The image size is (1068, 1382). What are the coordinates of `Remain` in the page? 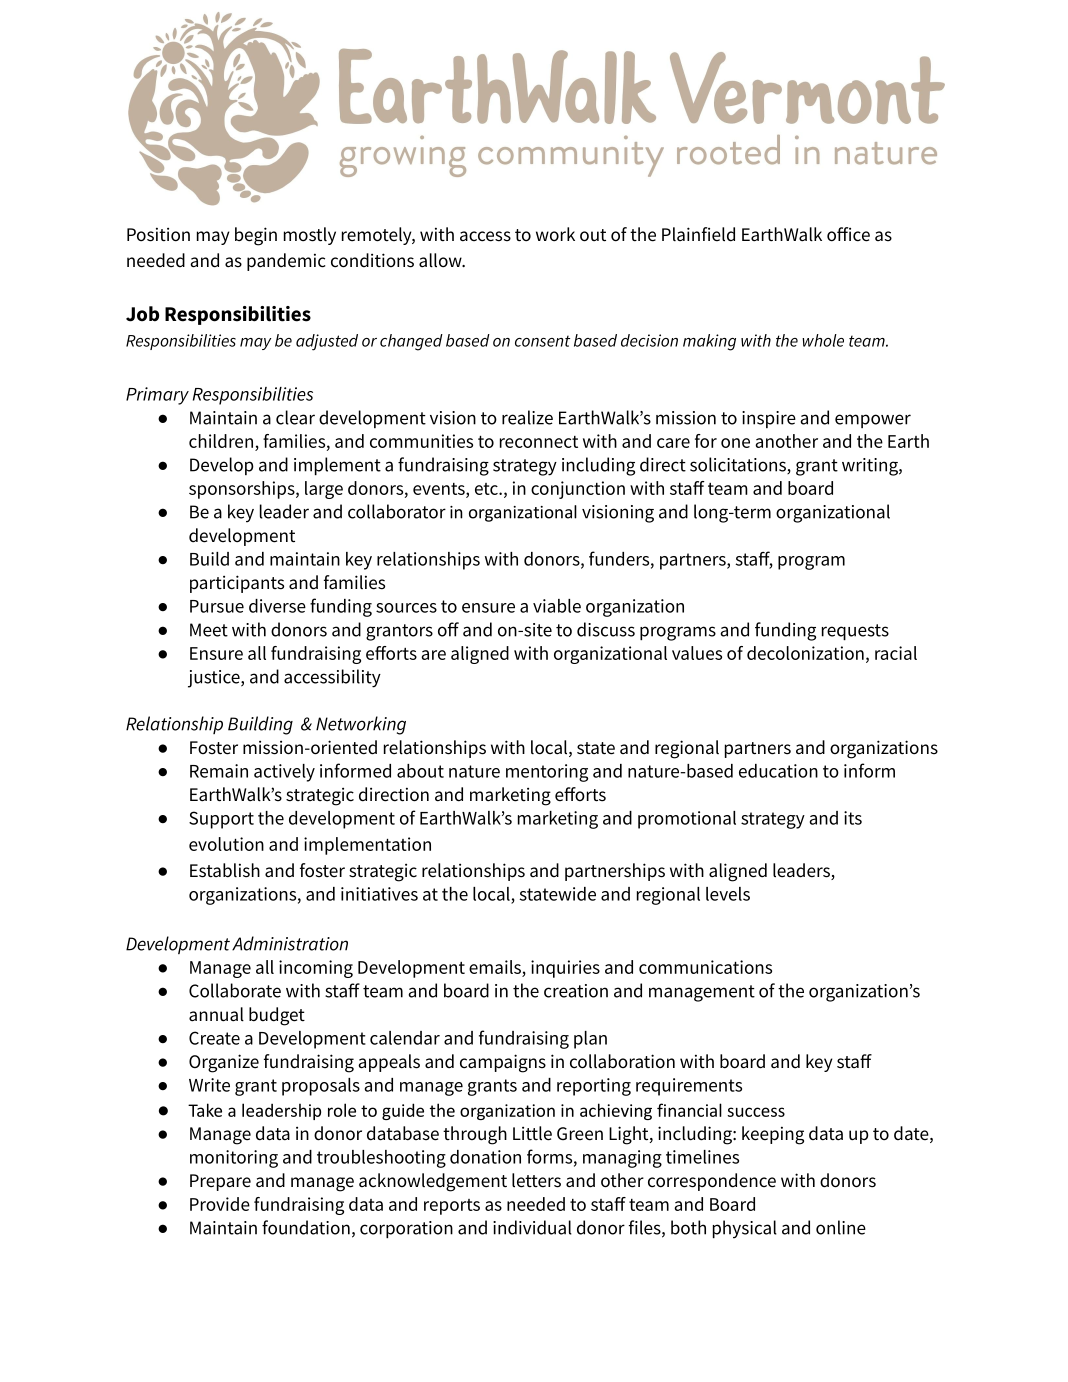 It's located at (219, 771).
